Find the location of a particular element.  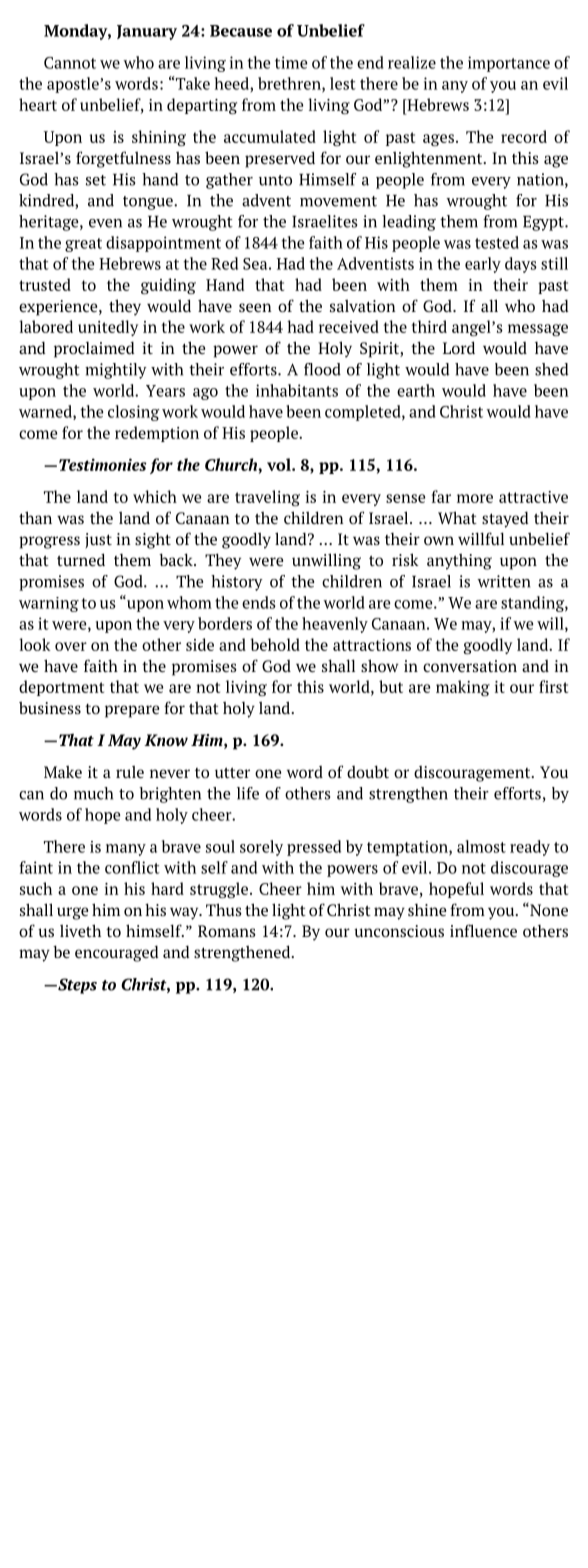

Cannot is located at coordinates (70, 63).
